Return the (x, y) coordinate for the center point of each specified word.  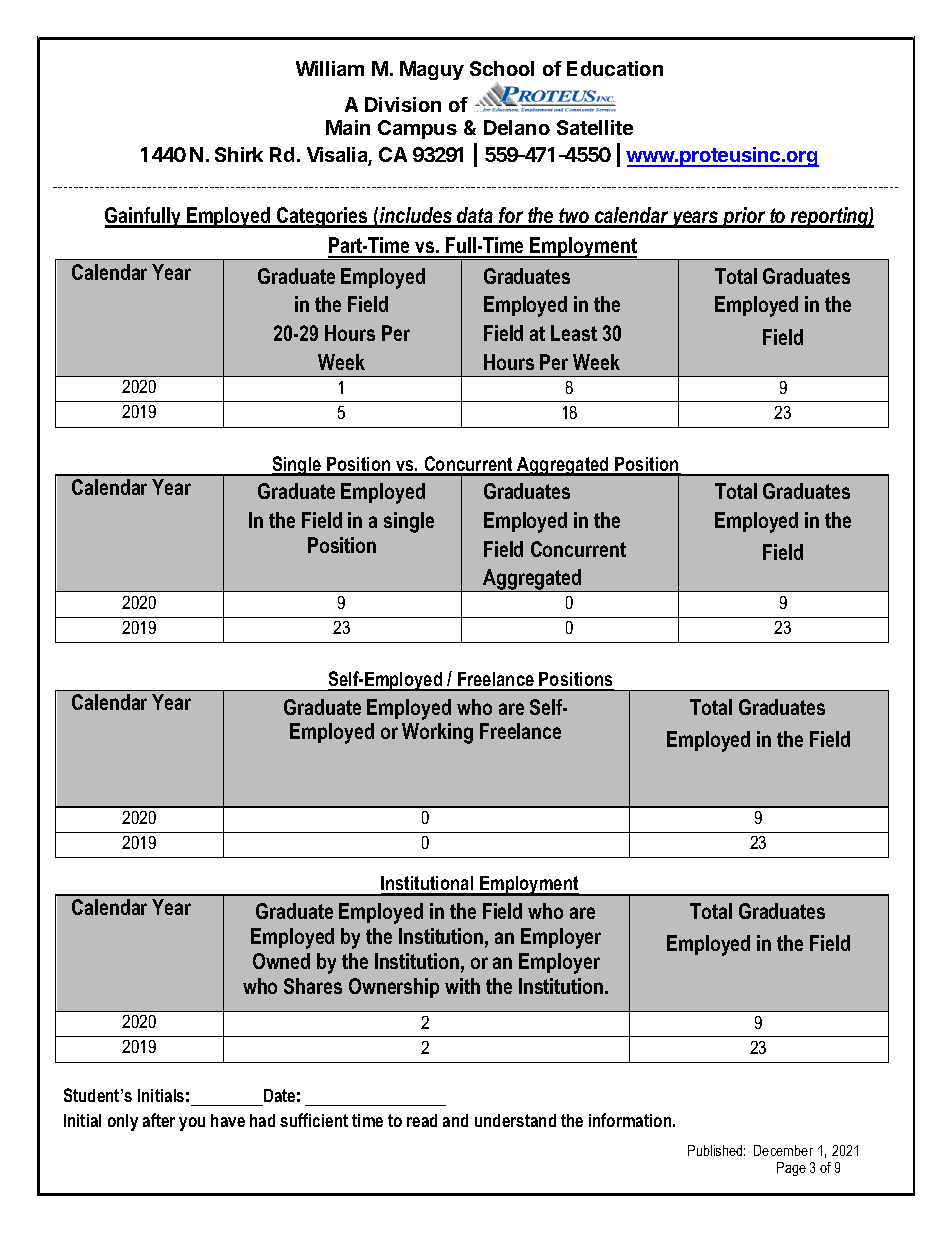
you (192, 1124)
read (422, 1120)
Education (615, 68)
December (783, 1150)
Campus (417, 129)
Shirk (239, 154)
